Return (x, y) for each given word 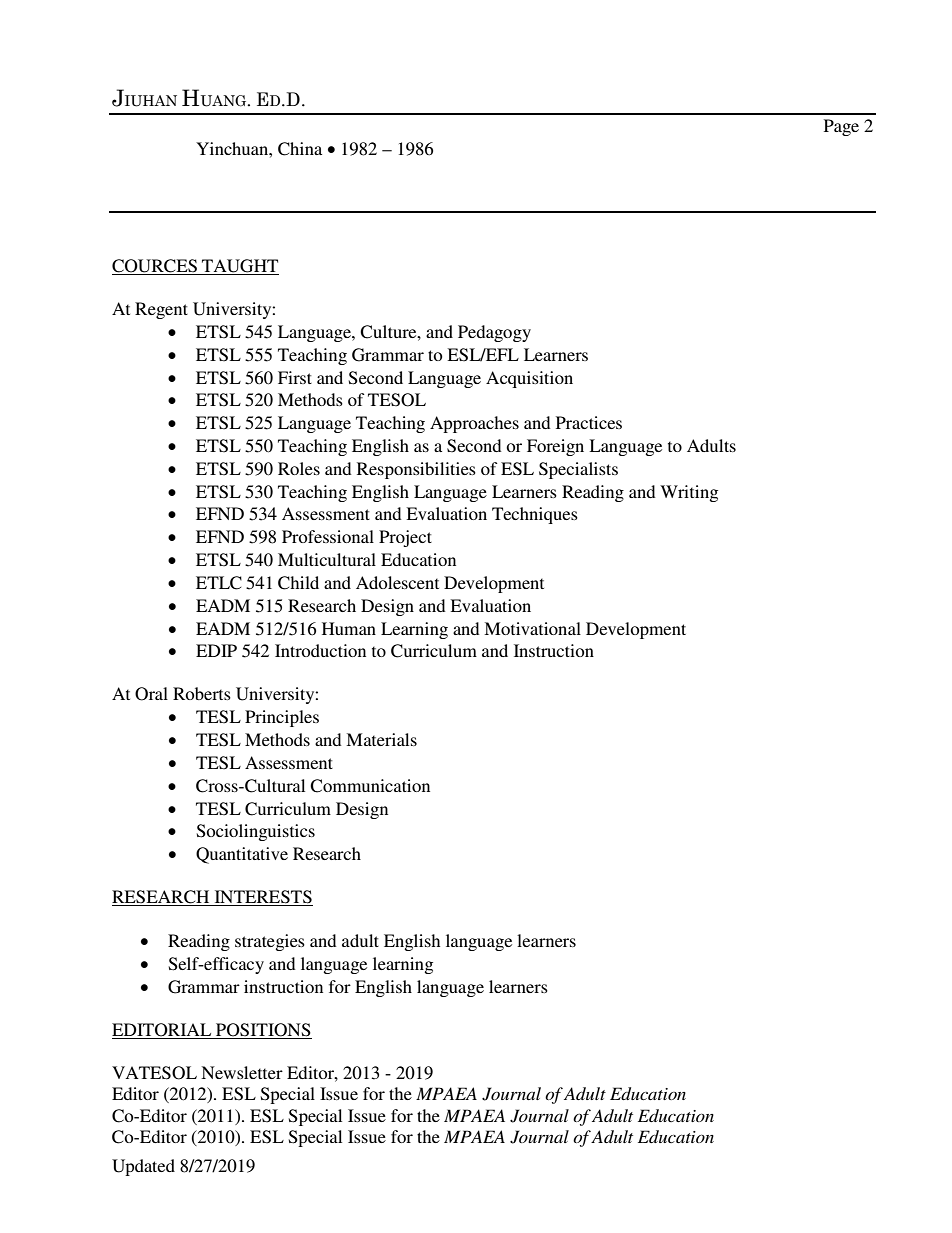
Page (841, 127)
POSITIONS (263, 1031)
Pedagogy (494, 333)
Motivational (532, 628)
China (300, 149)
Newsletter (242, 1072)
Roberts (202, 693)
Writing (689, 493)
